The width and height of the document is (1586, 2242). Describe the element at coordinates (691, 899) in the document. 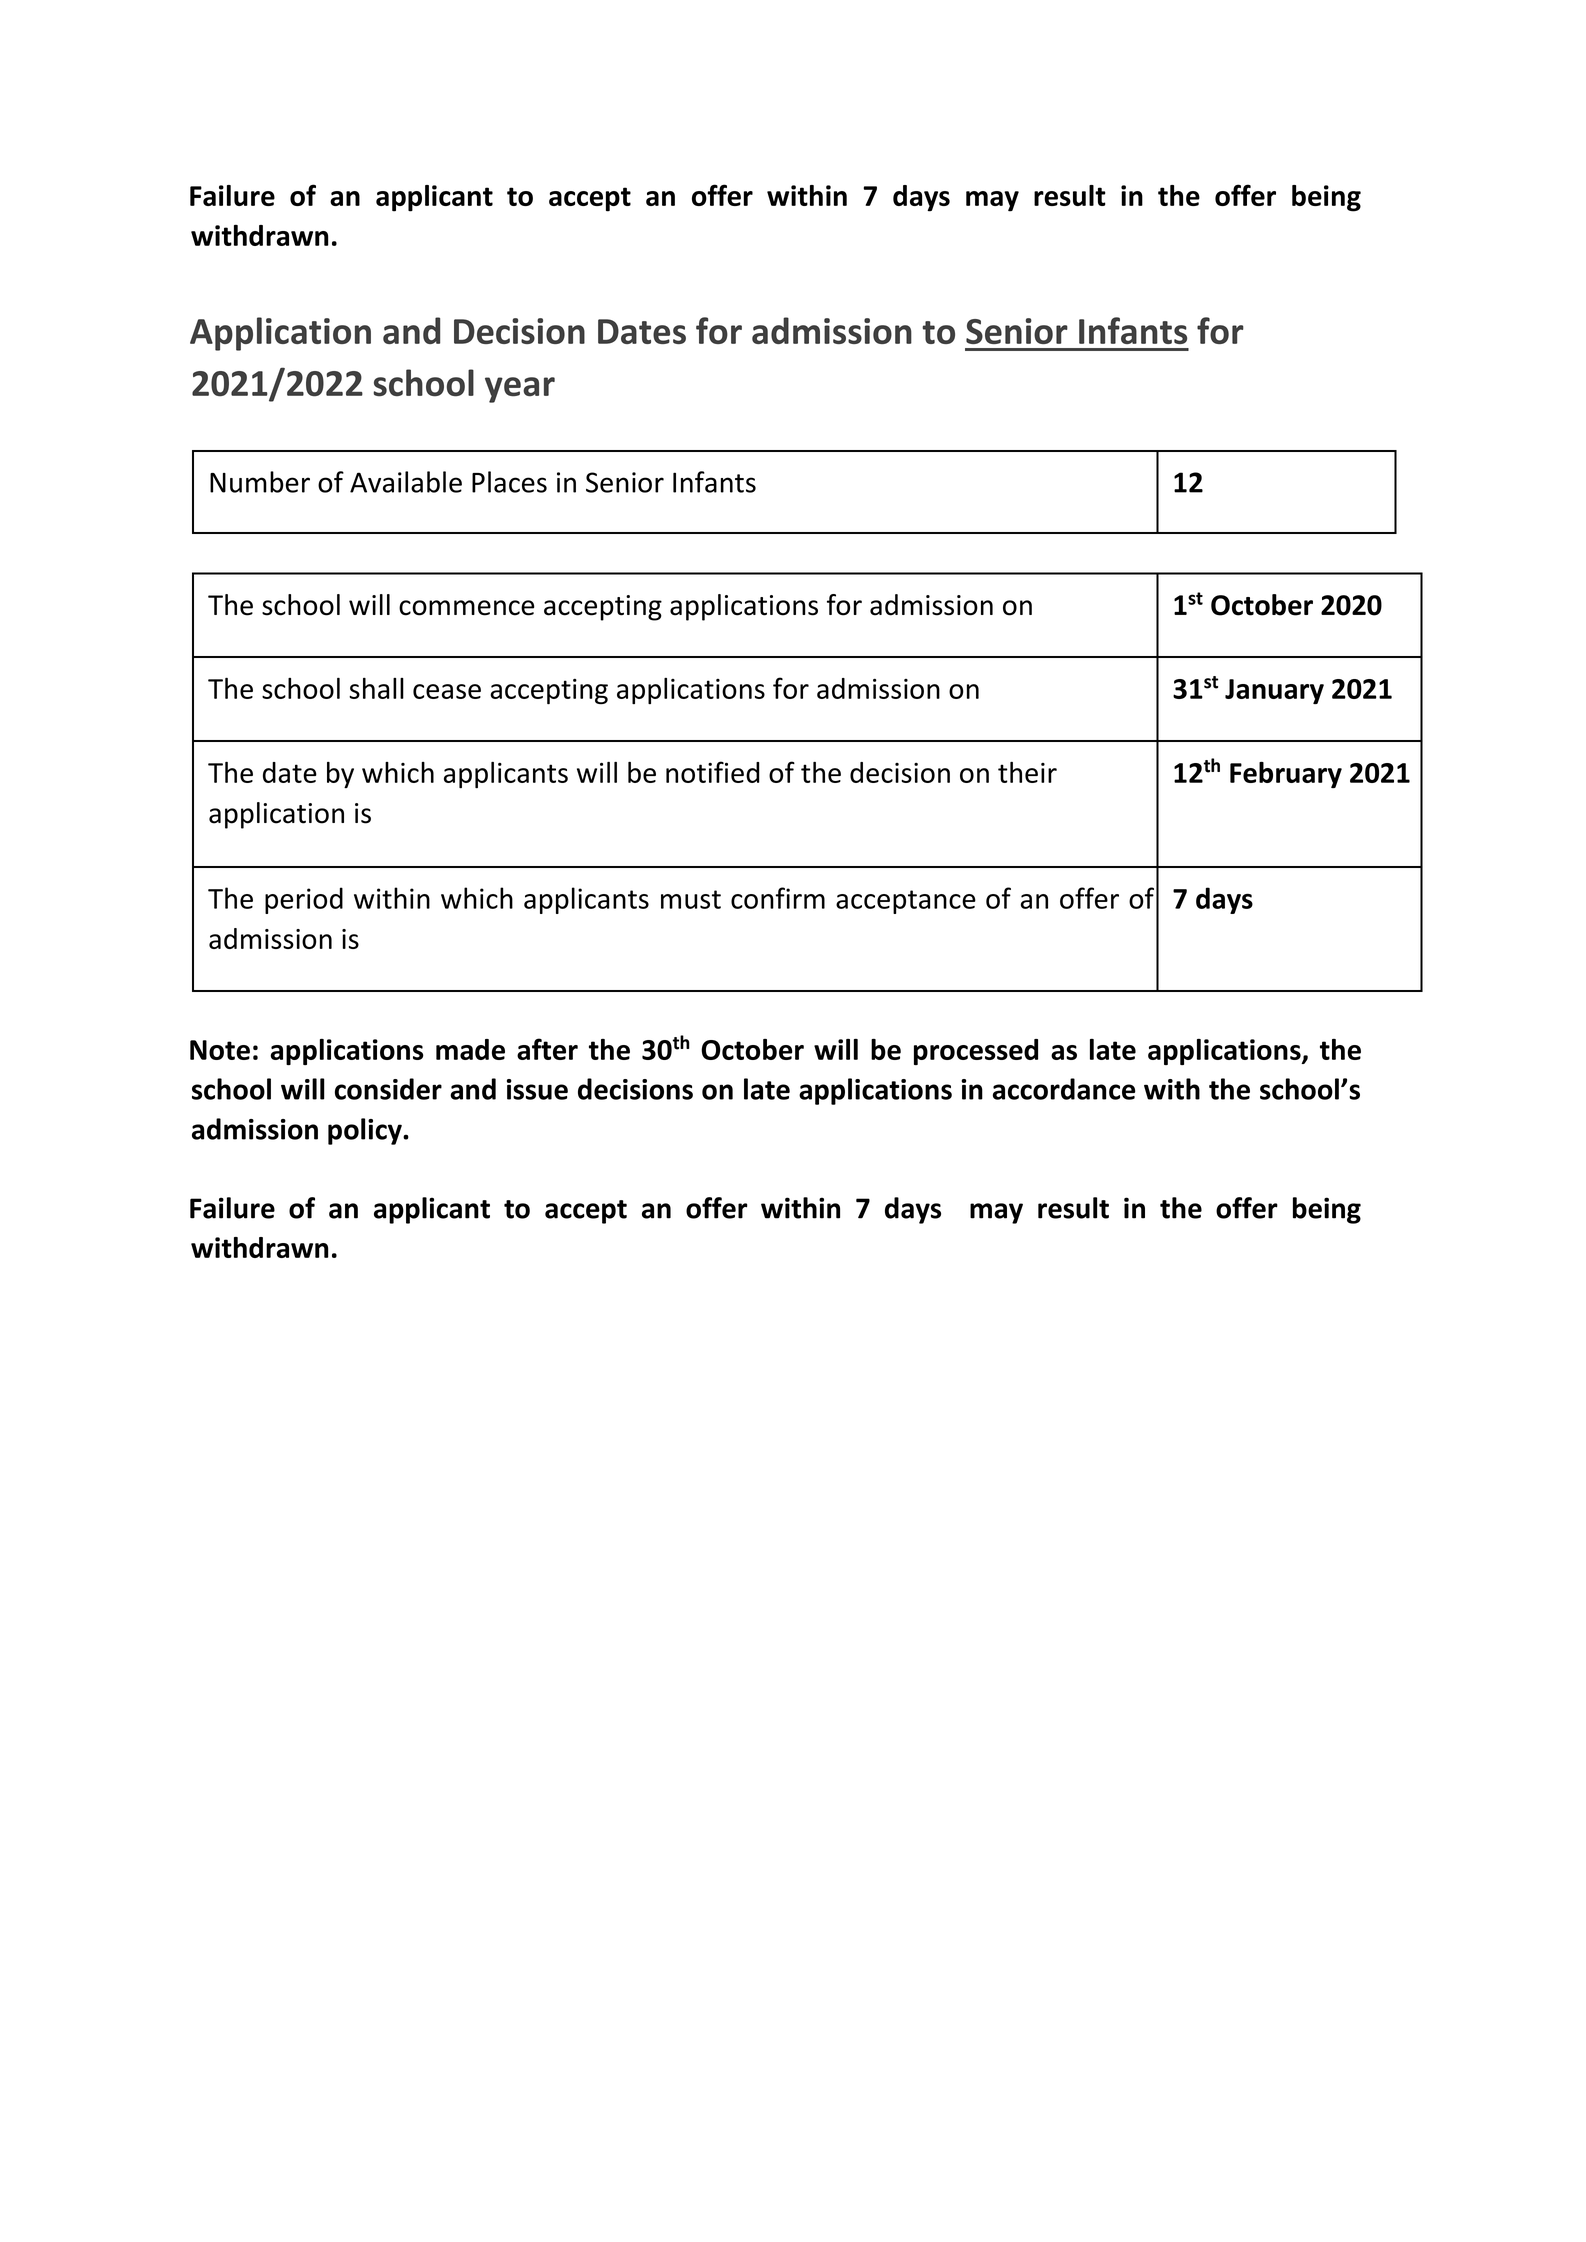

I see `must` at that location.
